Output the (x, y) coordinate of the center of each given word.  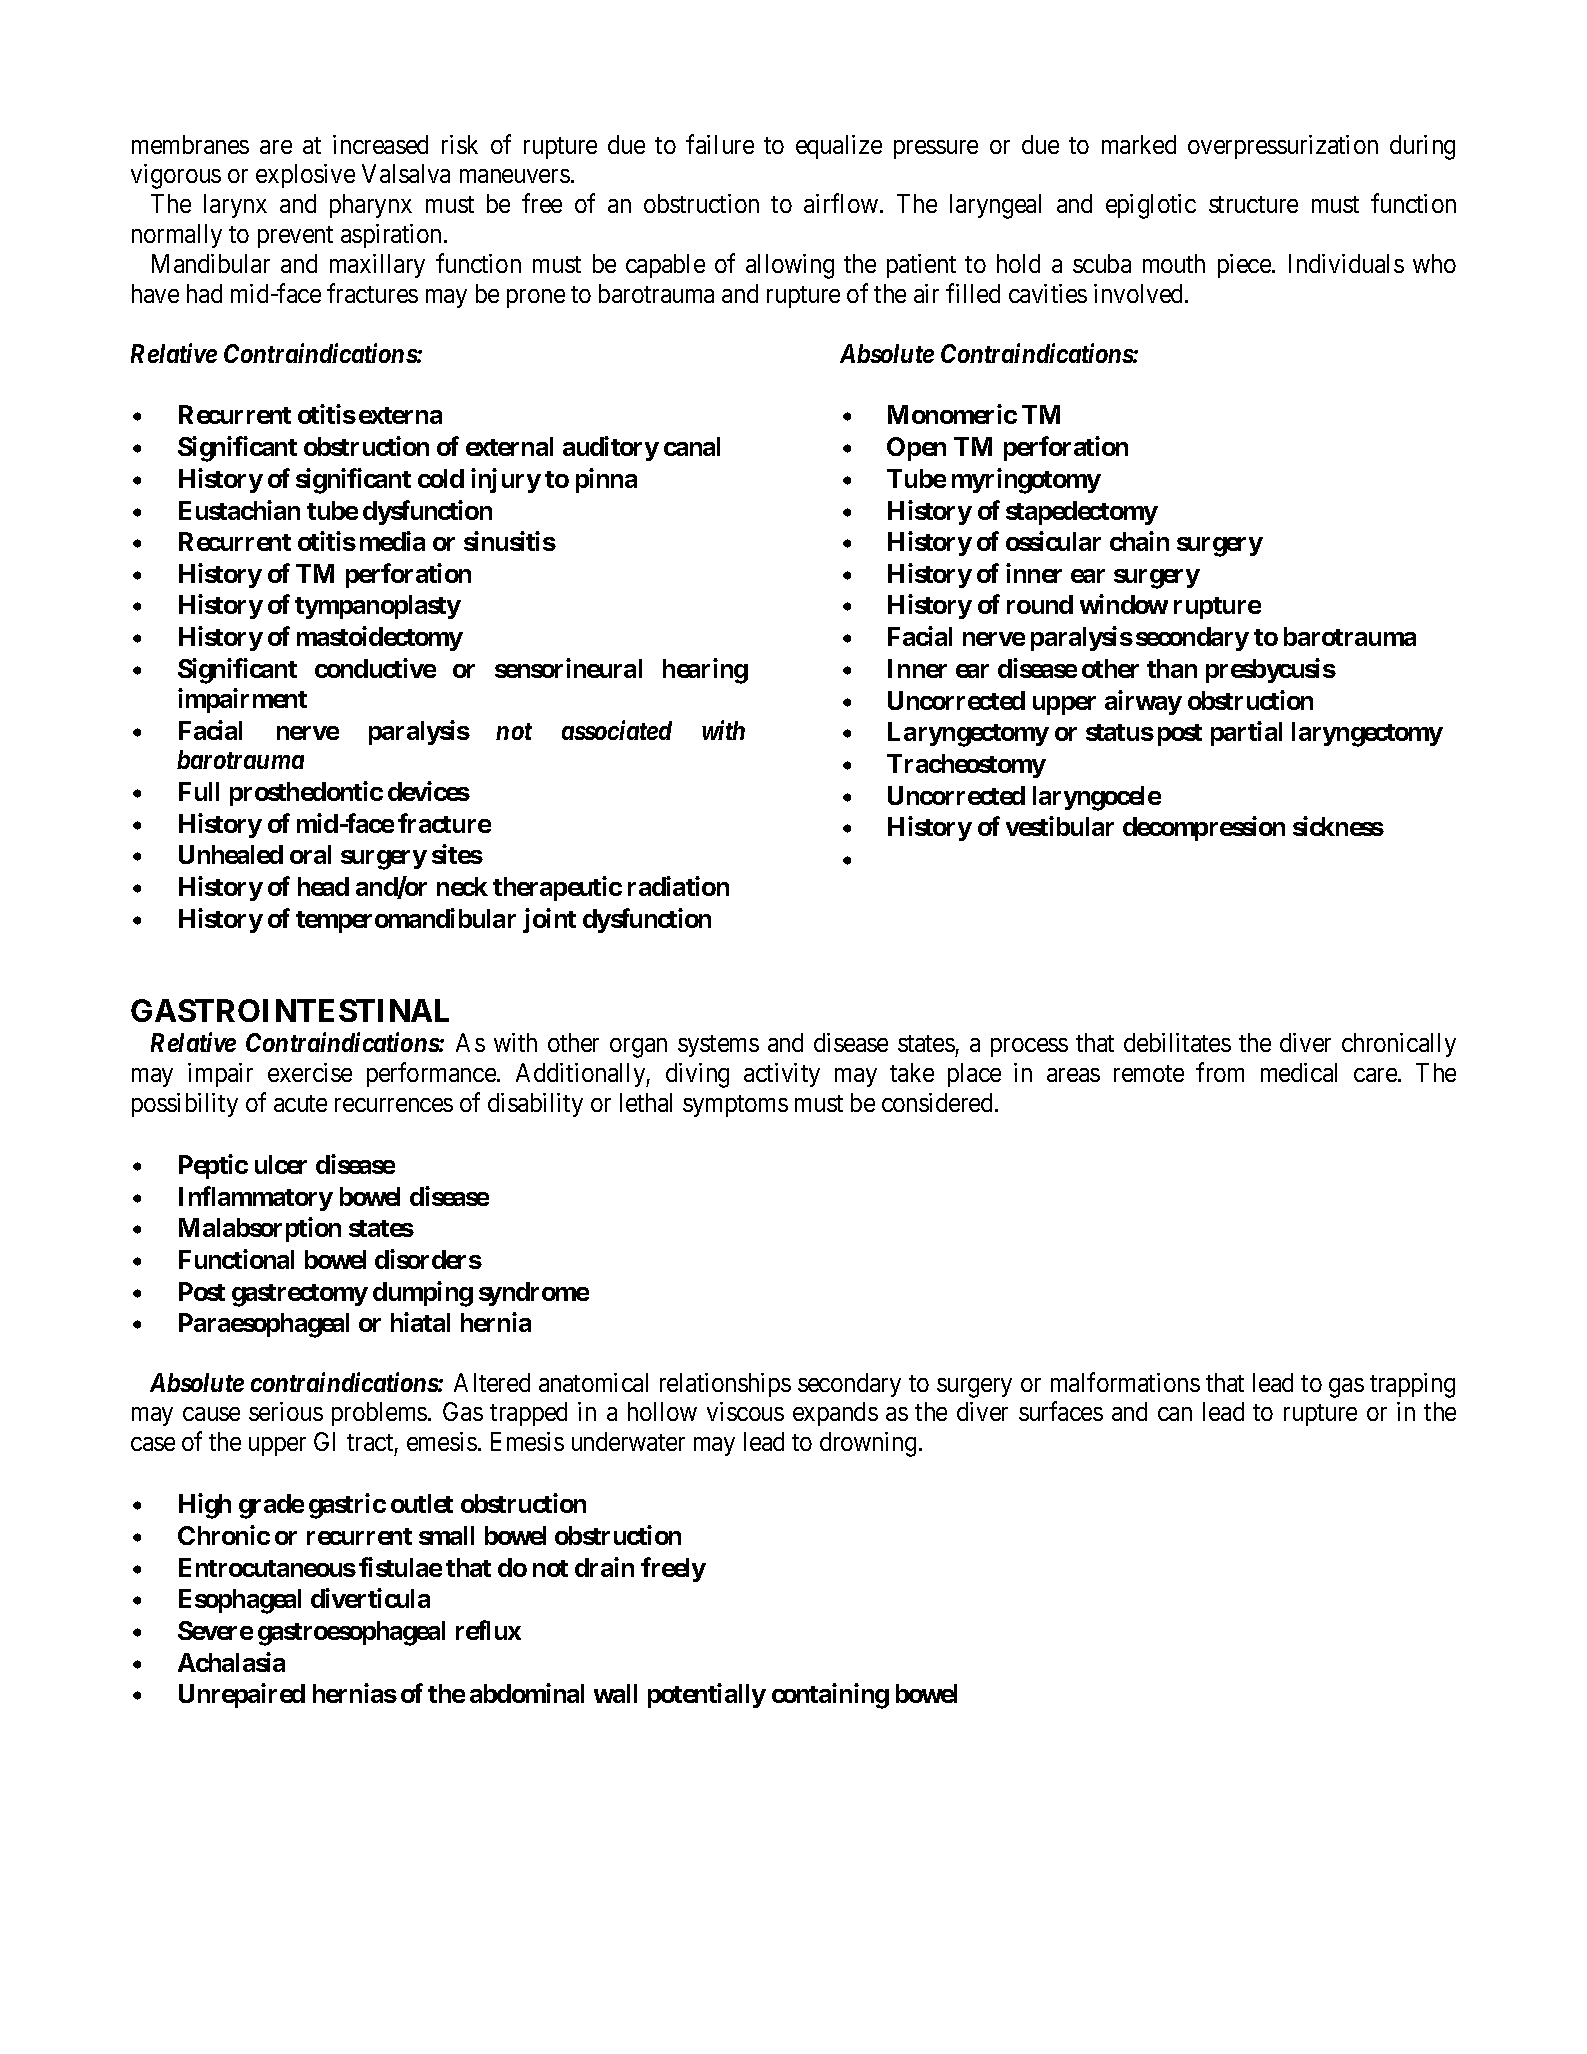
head (323, 886)
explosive (305, 176)
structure (1253, 204)
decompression (1204, 829)
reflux (488, 1630)
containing (830, 1696)
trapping (1412, 1385)
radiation (678, 886)
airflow (841, 203)
